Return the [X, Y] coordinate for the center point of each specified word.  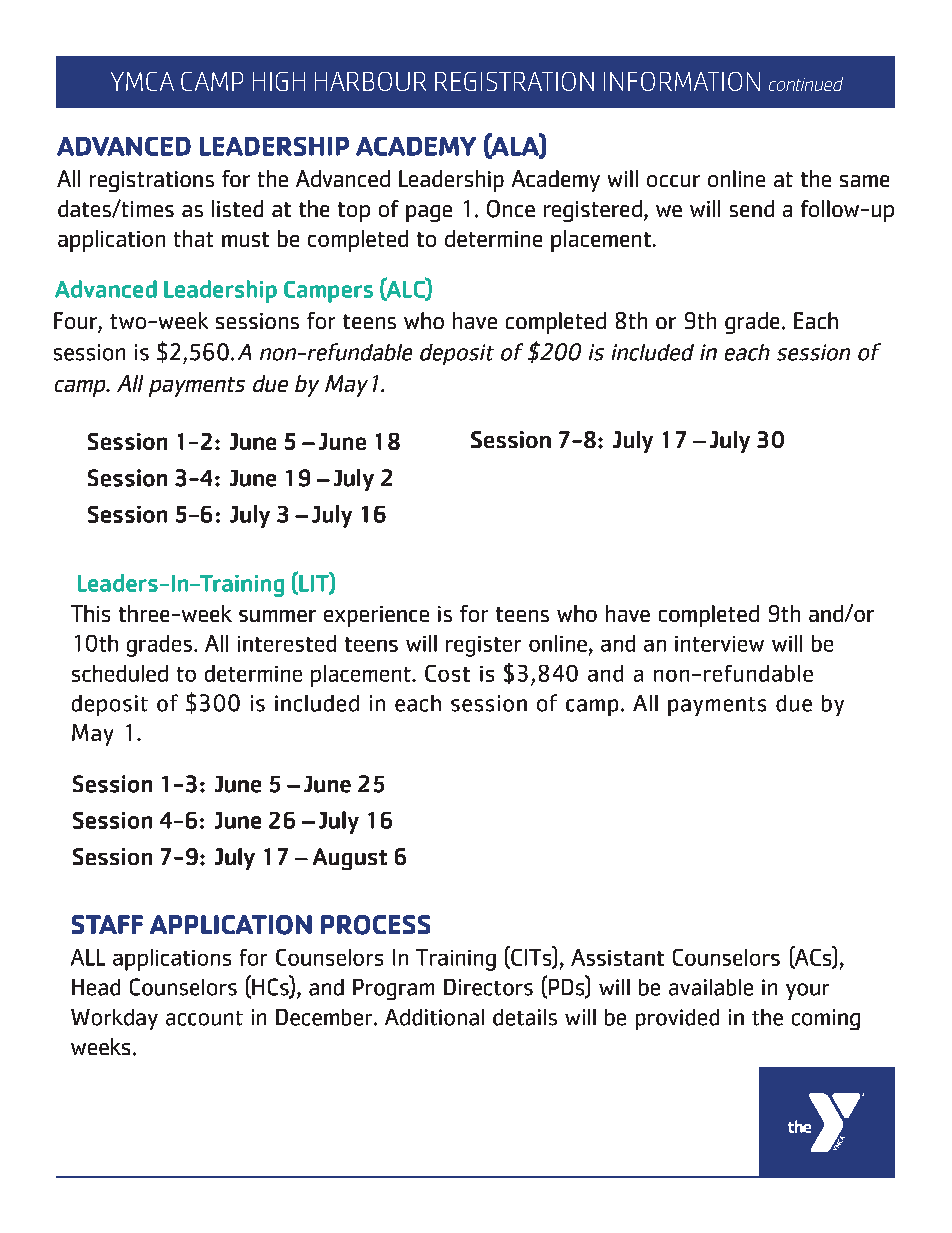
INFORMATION [682, 81]
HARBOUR [370, 81]
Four [76, 322]
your [807, 991]
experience [376, 616]
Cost [447, 673]
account [204, 1018]
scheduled [120, 673]
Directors [488, 987]
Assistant [617, 957]
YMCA [142, 81]
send [752, 208]
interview [719, 644]
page [429, 213]
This [90, 613]
